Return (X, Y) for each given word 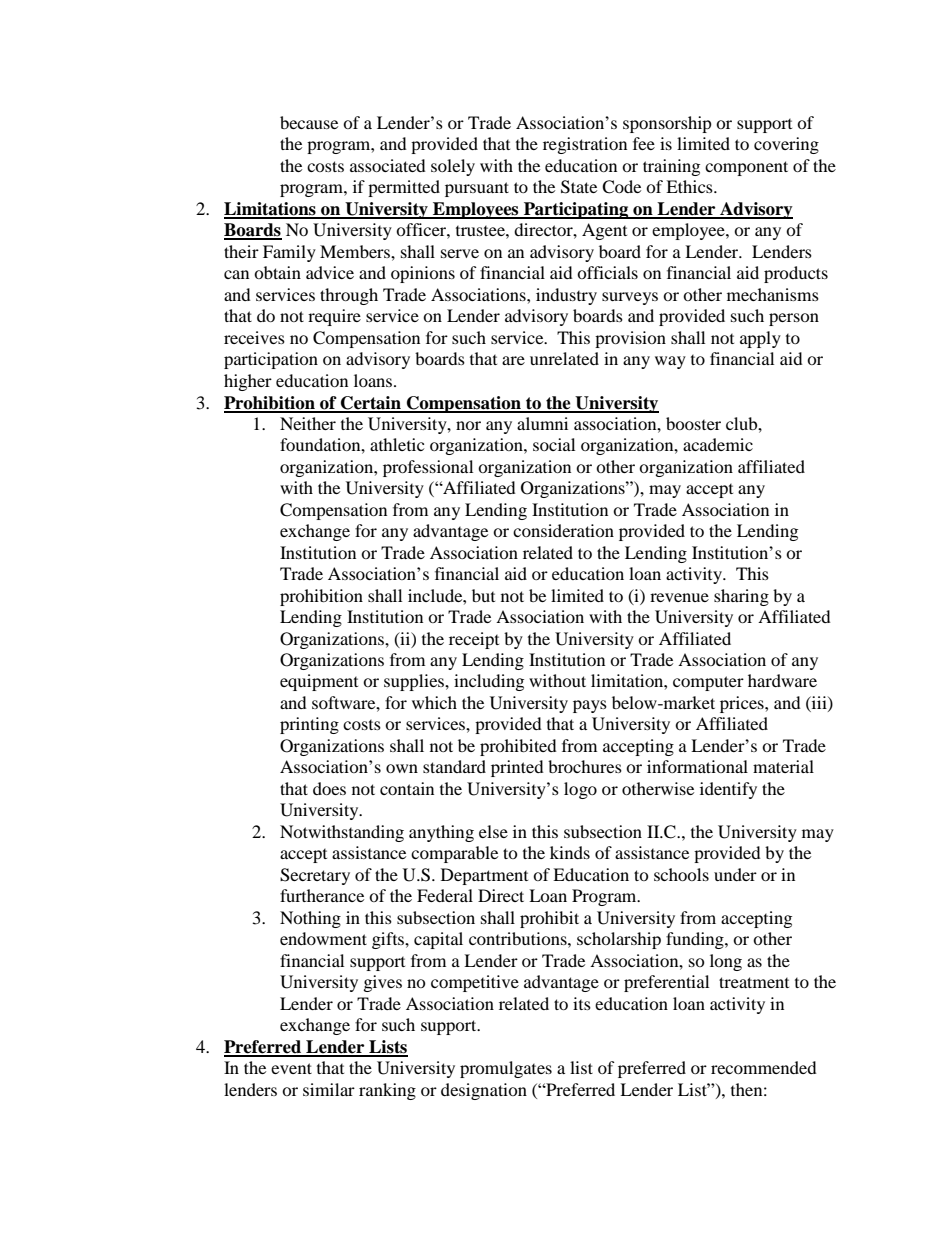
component (746, 168)
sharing (741, 597)
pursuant (477, 189)
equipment (319, 682)
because (309, 122)
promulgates (506, 1069)
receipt (474, 640)
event (291, 1068)
